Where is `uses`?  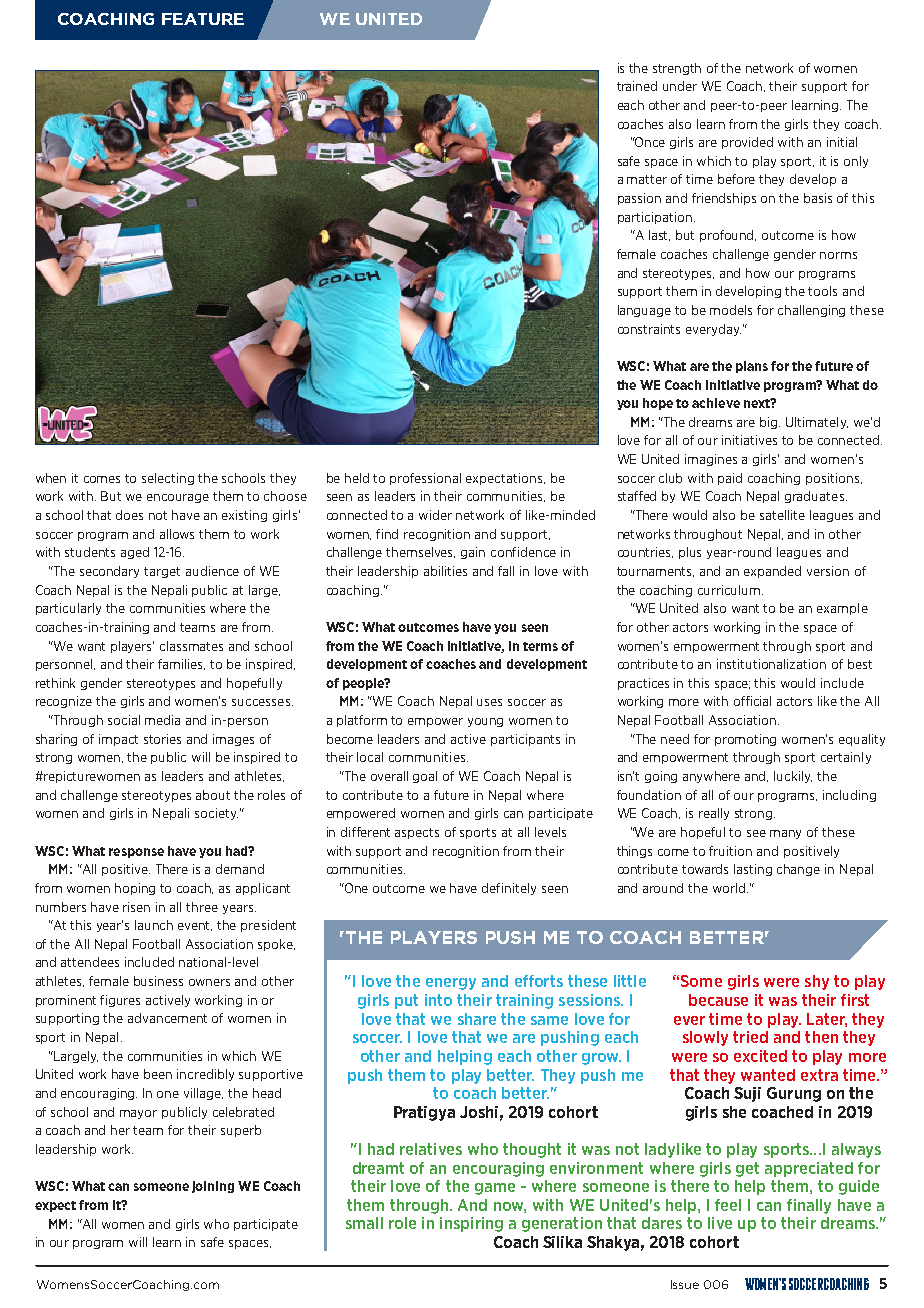
uses is located at coordinates (489, 702).
